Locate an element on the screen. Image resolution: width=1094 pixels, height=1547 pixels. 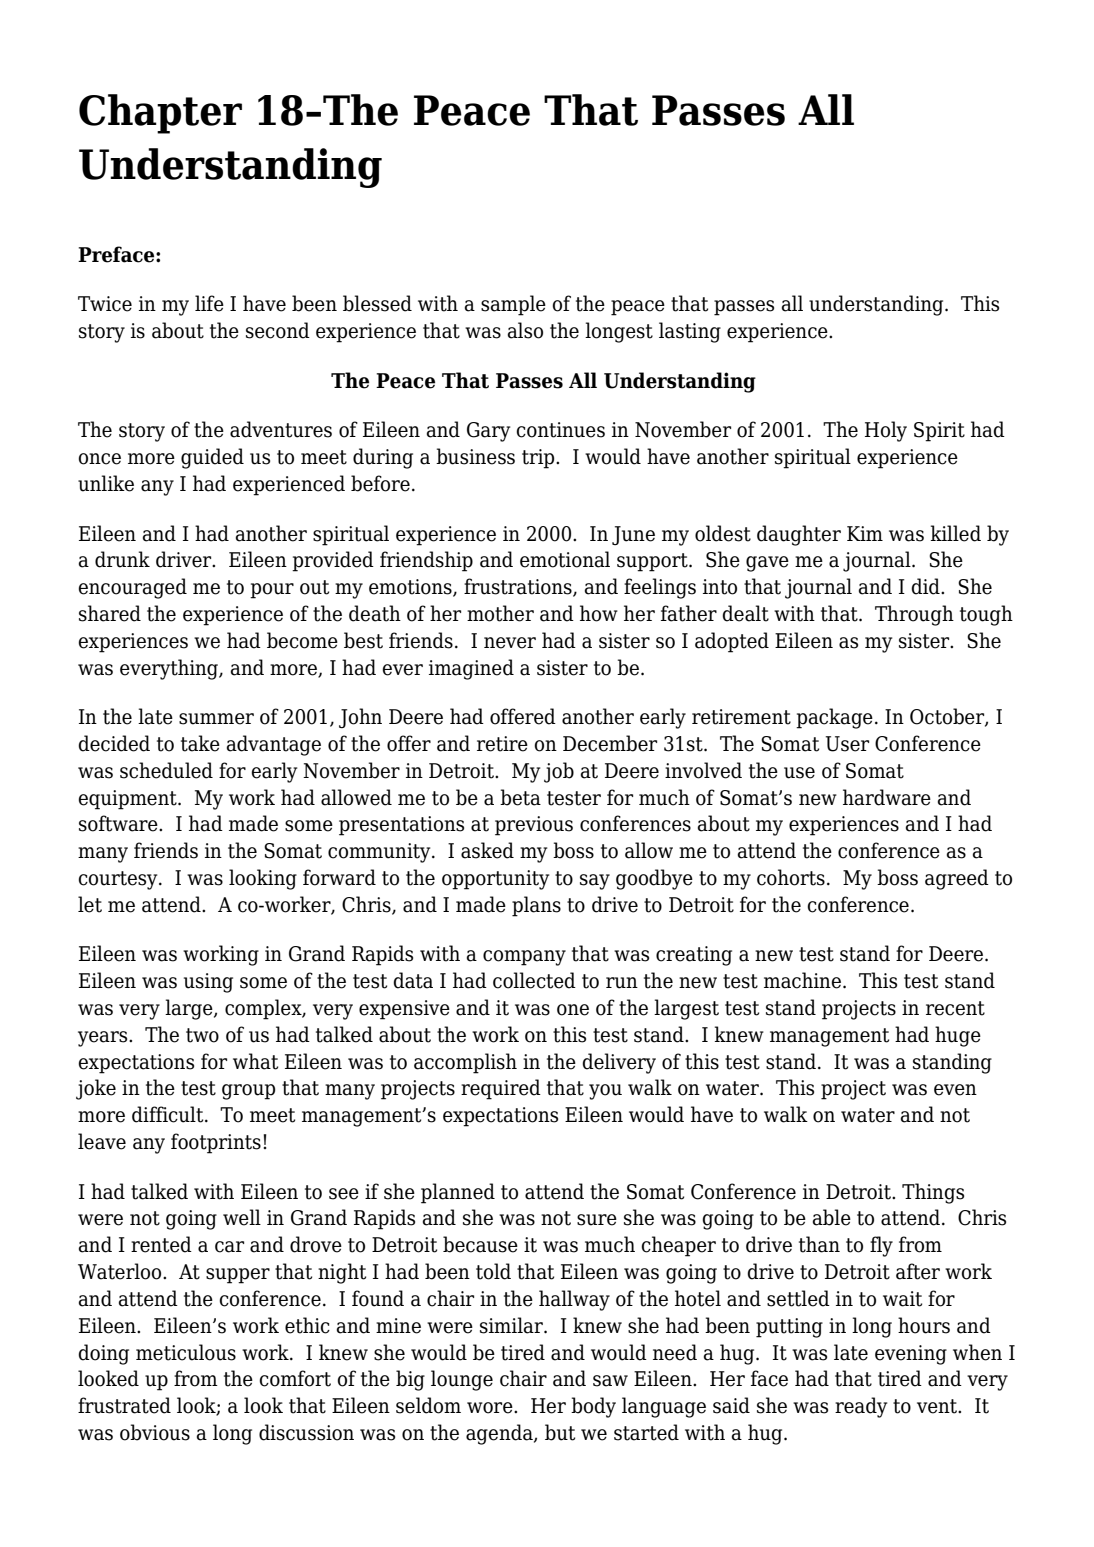
meticulous is located at coordinates (186, 1352).
